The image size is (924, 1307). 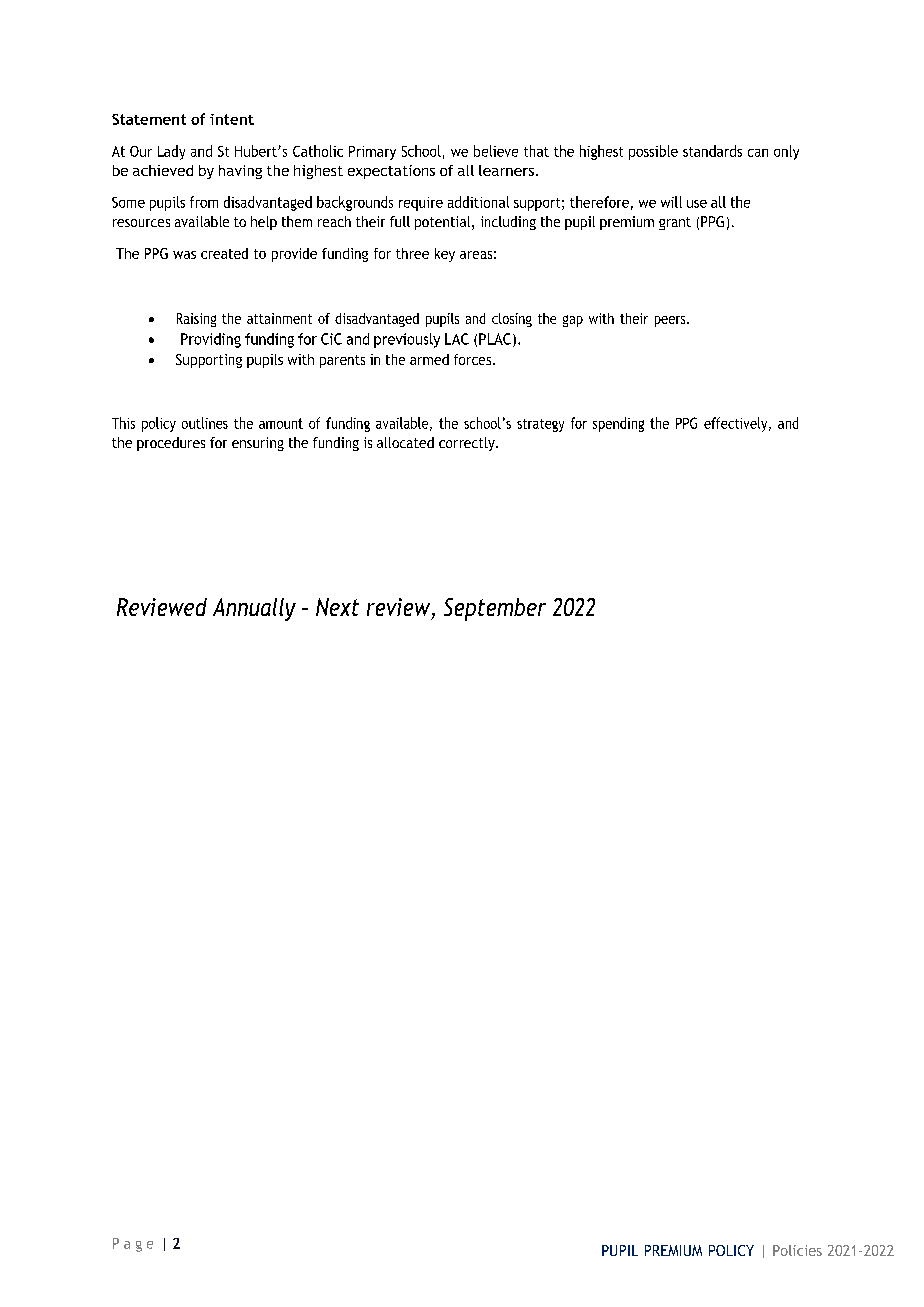 What do you see at coordinates (281, 423) in the image?
I see `amount` at bounding box center [281, 423].
